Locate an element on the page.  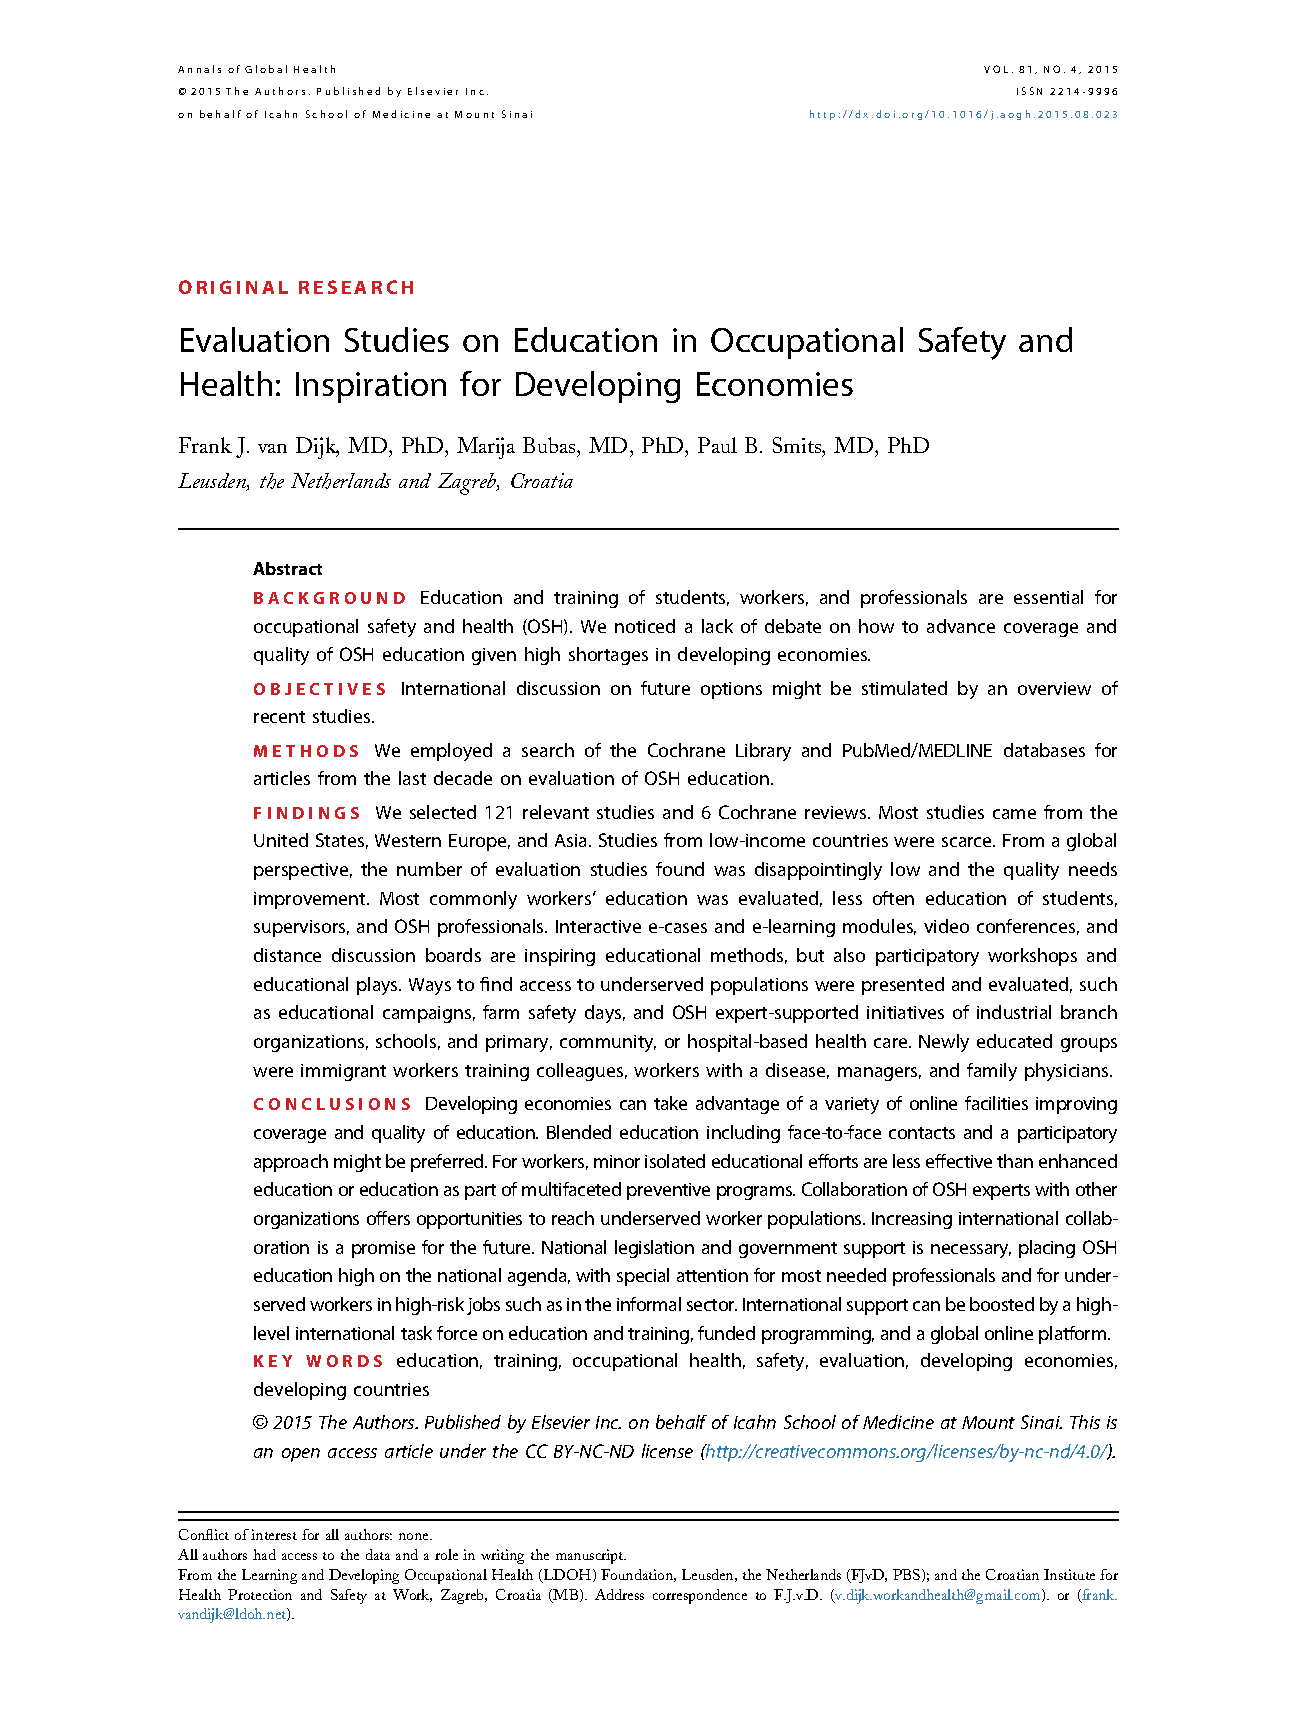
Asia is located at coordinates (572, 840).
